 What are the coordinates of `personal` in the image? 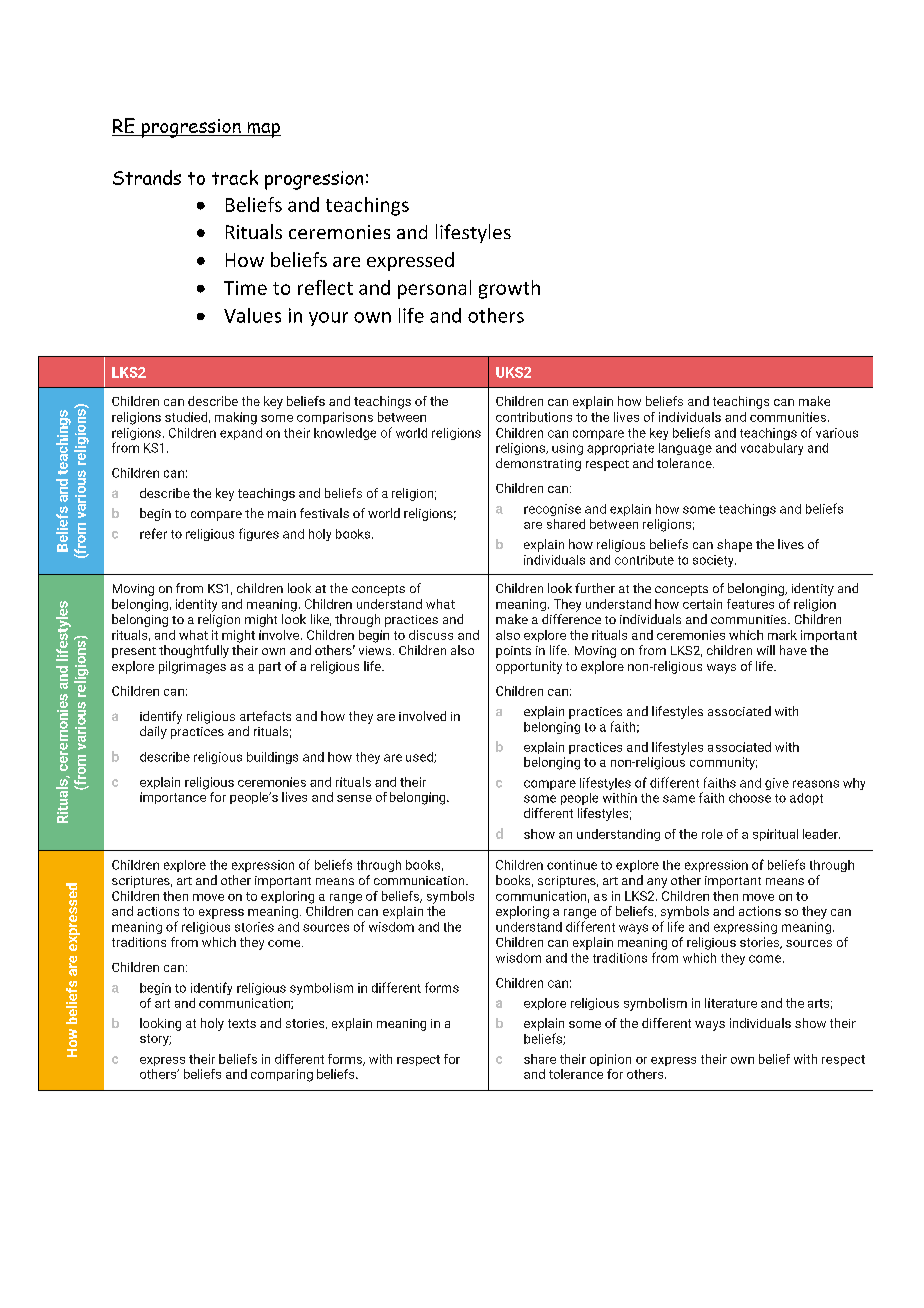 It's located at (434, 289).
